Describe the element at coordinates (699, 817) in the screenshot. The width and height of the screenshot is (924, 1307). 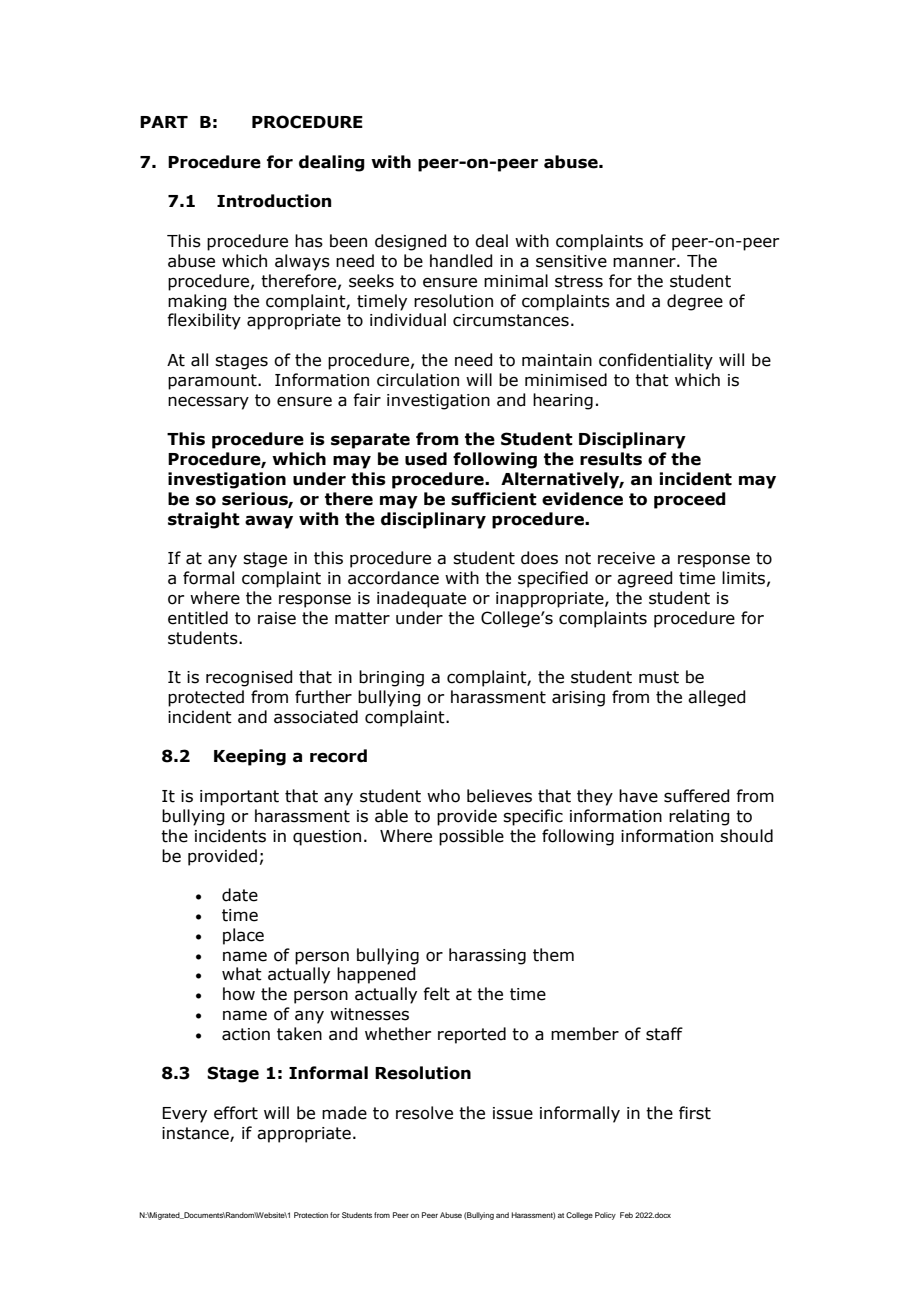
I see `relating` at that location.
